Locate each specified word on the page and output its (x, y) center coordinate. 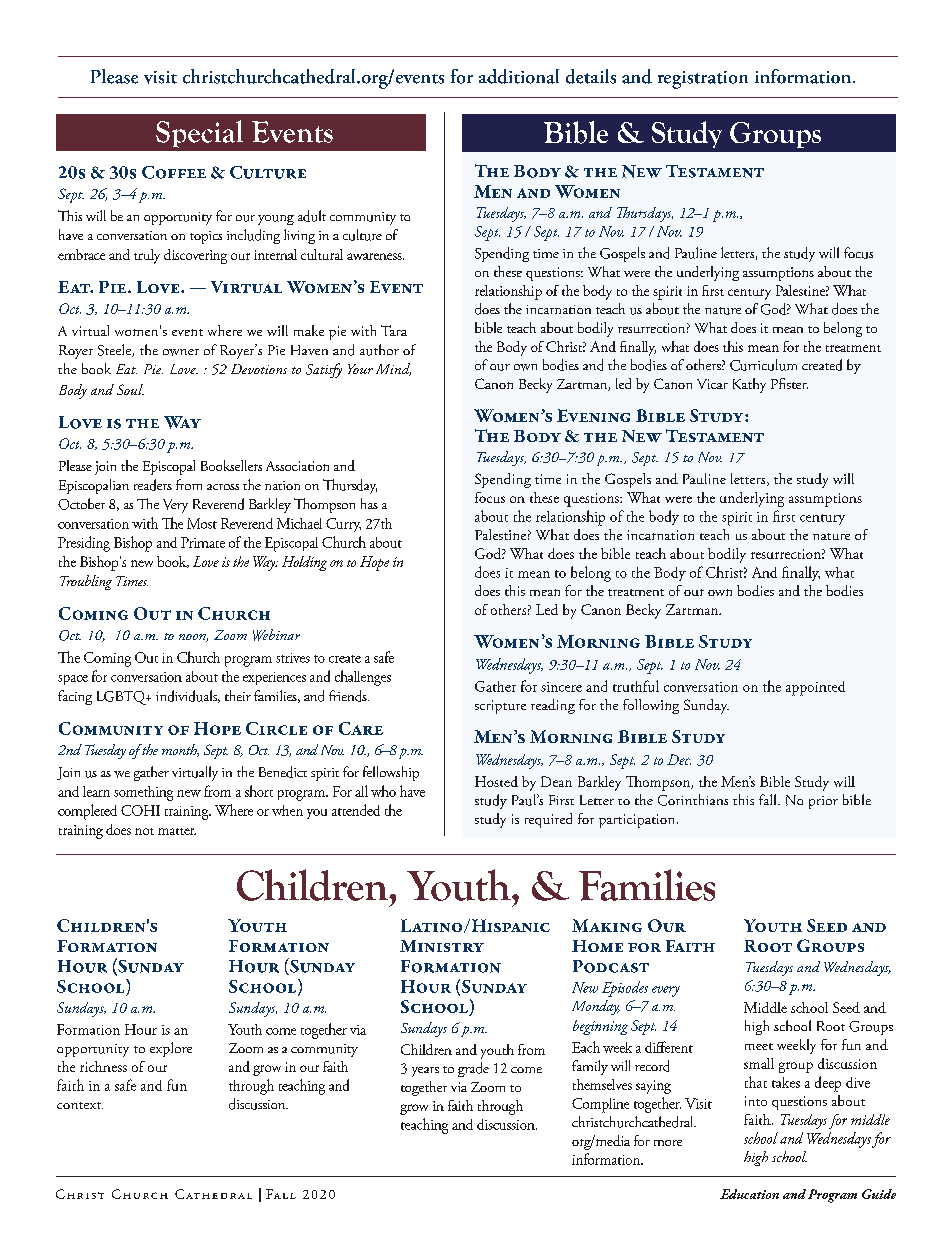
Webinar (276, 635)
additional (519, 76)
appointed (815, 688)
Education (749, 1194)
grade (473, 1069)
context (80, 1105)
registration (703, 80)
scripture (500, 707)
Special (199, 134)
